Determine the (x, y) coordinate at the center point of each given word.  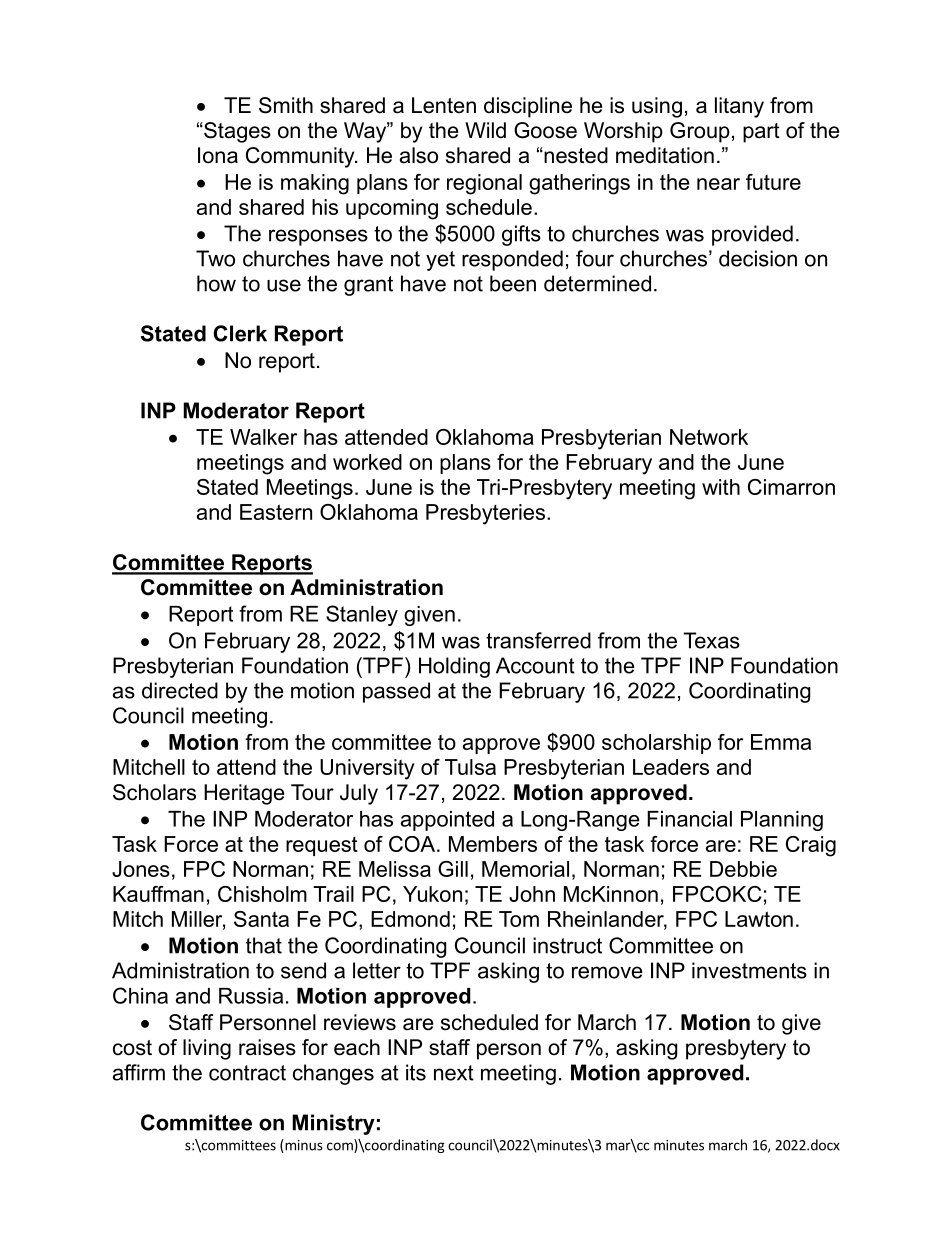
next (454, 1073)
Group (700, 132)
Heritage (244, 794)
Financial (689, 819)
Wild (485, 130)
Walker (263, 437)
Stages (236, 132)
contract (247, 1073)
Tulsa (470, 767)
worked (367, 462)
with (721, 487)
